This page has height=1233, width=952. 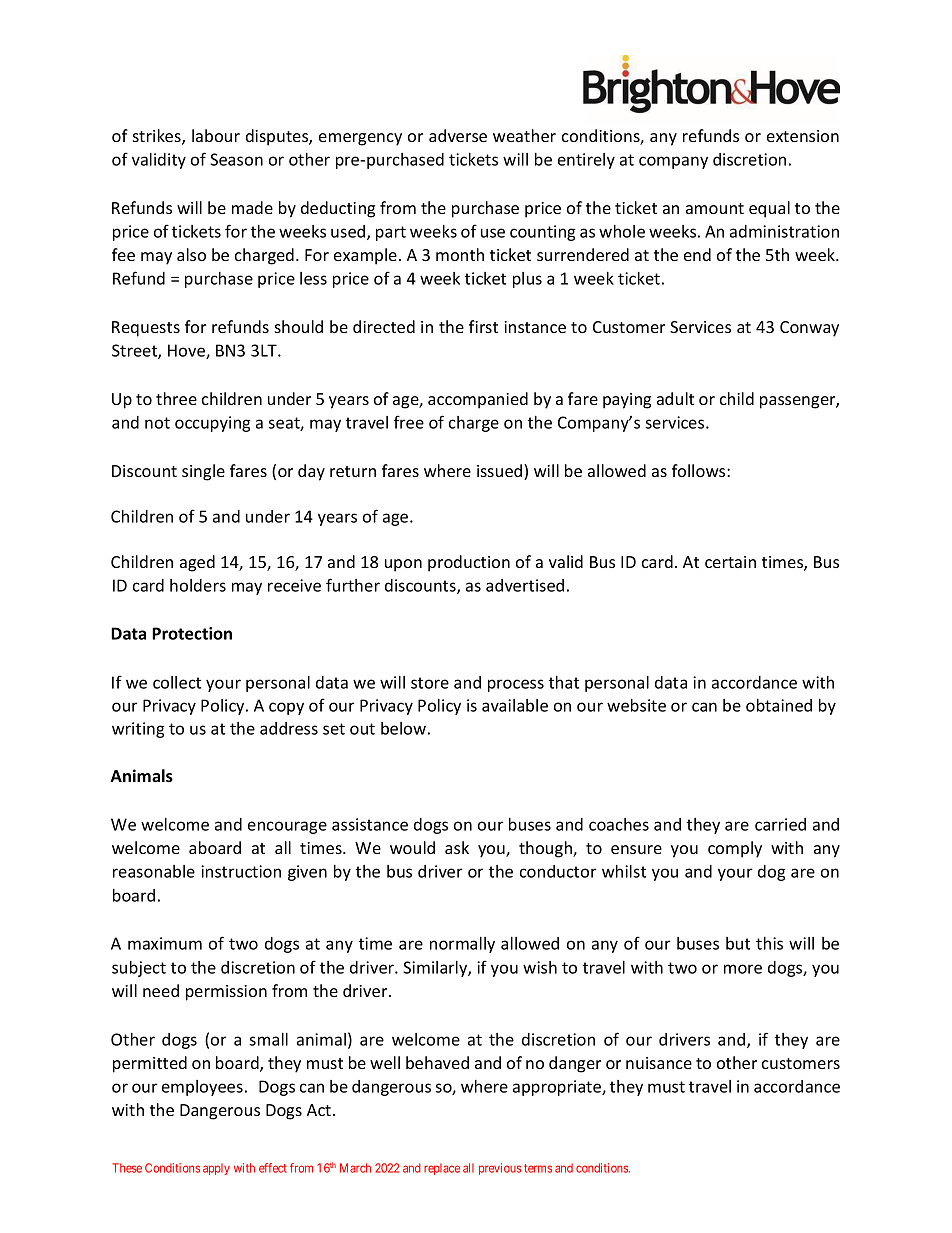 What do you see at coordinates (236, 159) in the page?
I see `Season` at bounding box center [236, 159].
